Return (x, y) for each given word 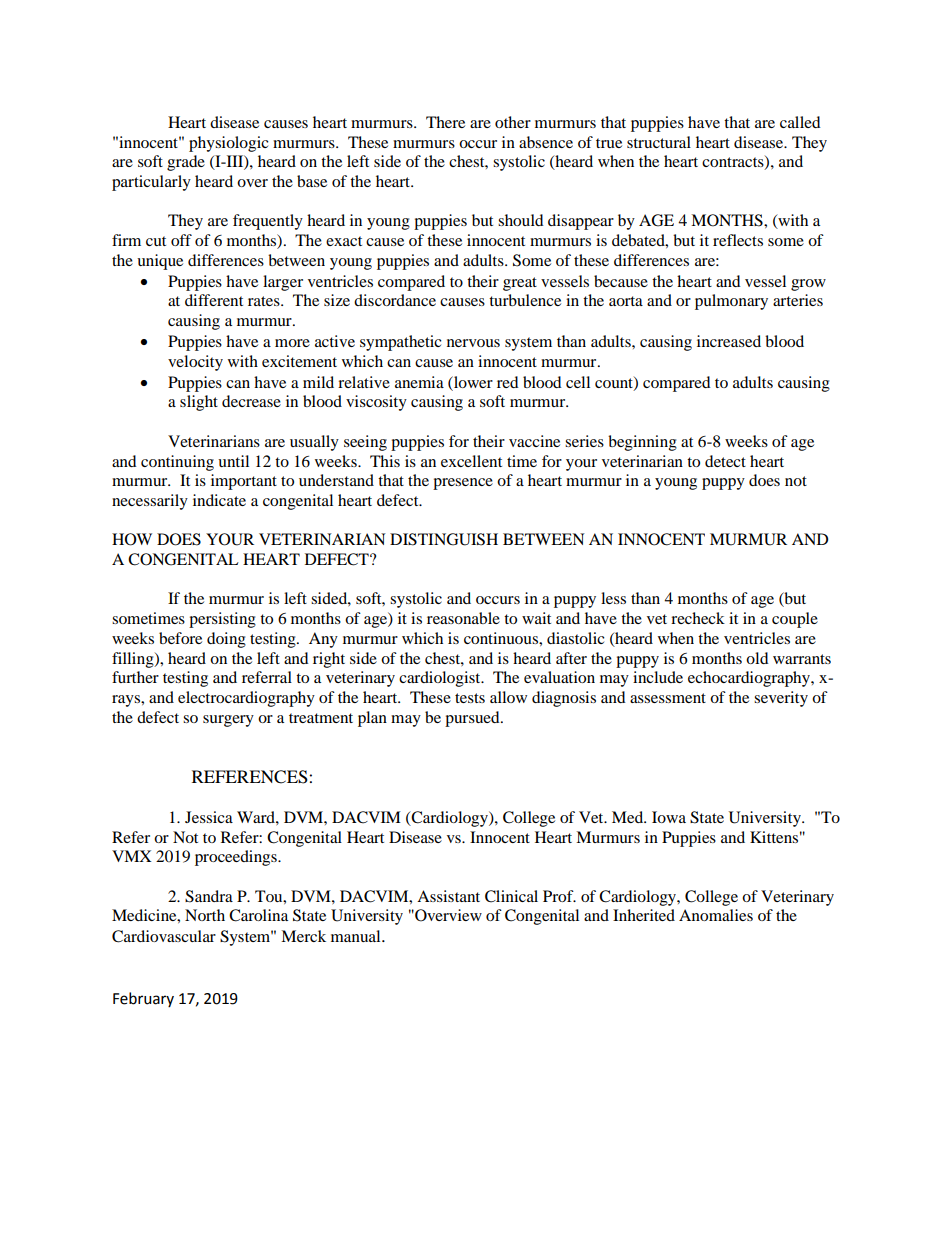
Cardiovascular (164, 936)
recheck (698, 618)
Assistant (448, 896)
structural (659, 142)
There (445, 122)
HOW (132, 539)
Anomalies (716, 915)
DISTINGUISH (444, 539)
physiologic (229, 144)
